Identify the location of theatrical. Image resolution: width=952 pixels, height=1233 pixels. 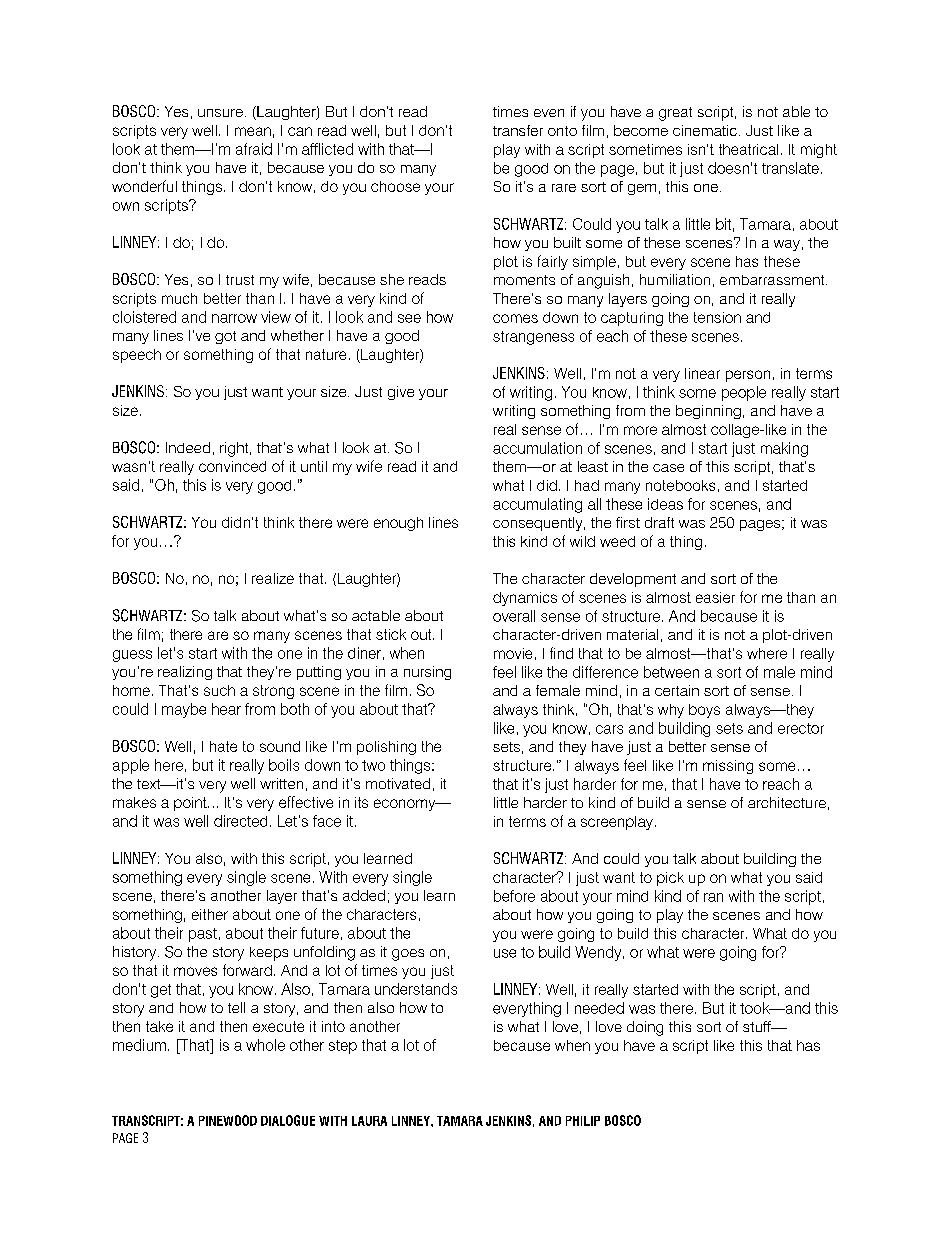
(748, 149).
